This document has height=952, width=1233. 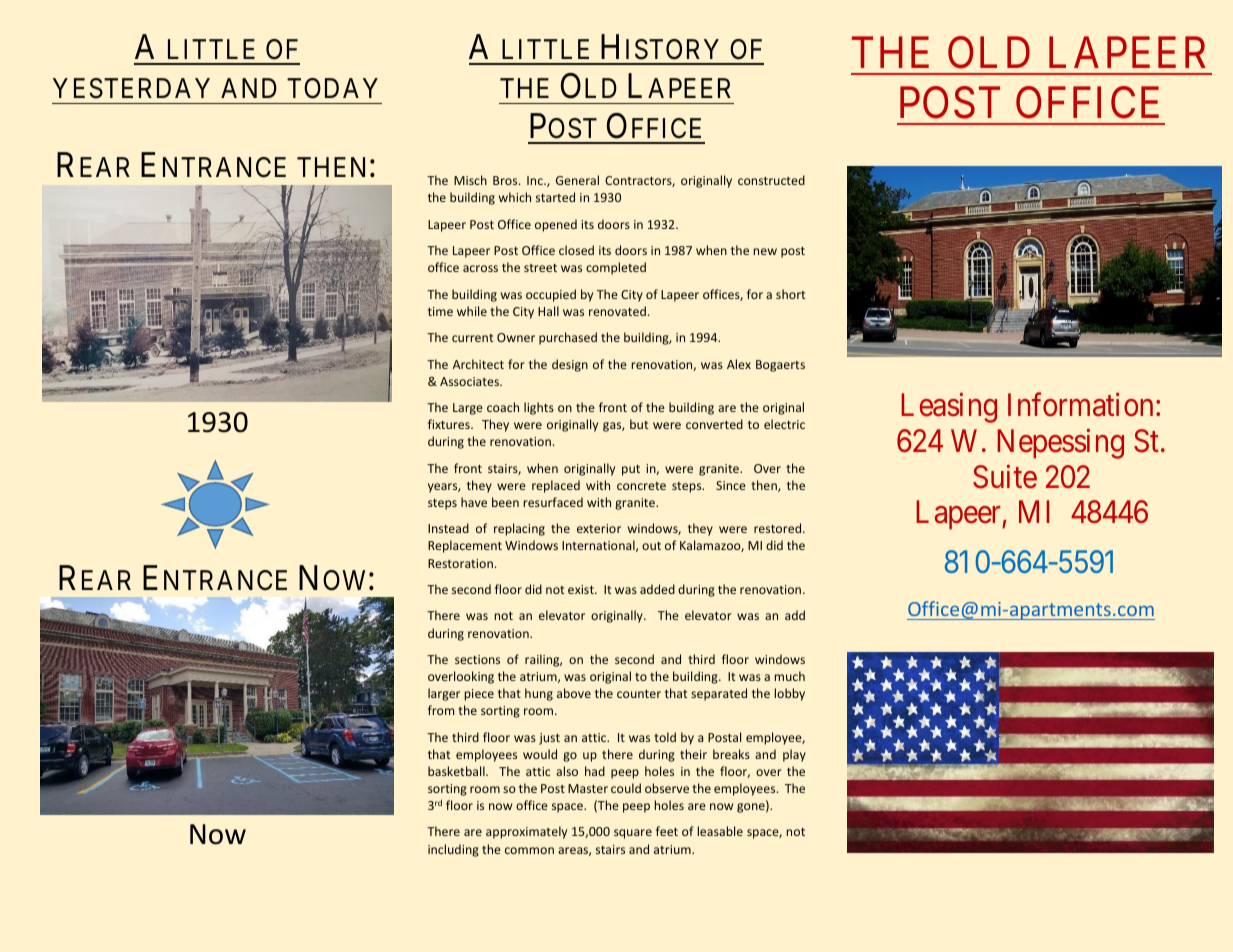 What do you see at coordinates (1005, 476) in the document?
I see `Suite` at bounding box center [1005, 476].
